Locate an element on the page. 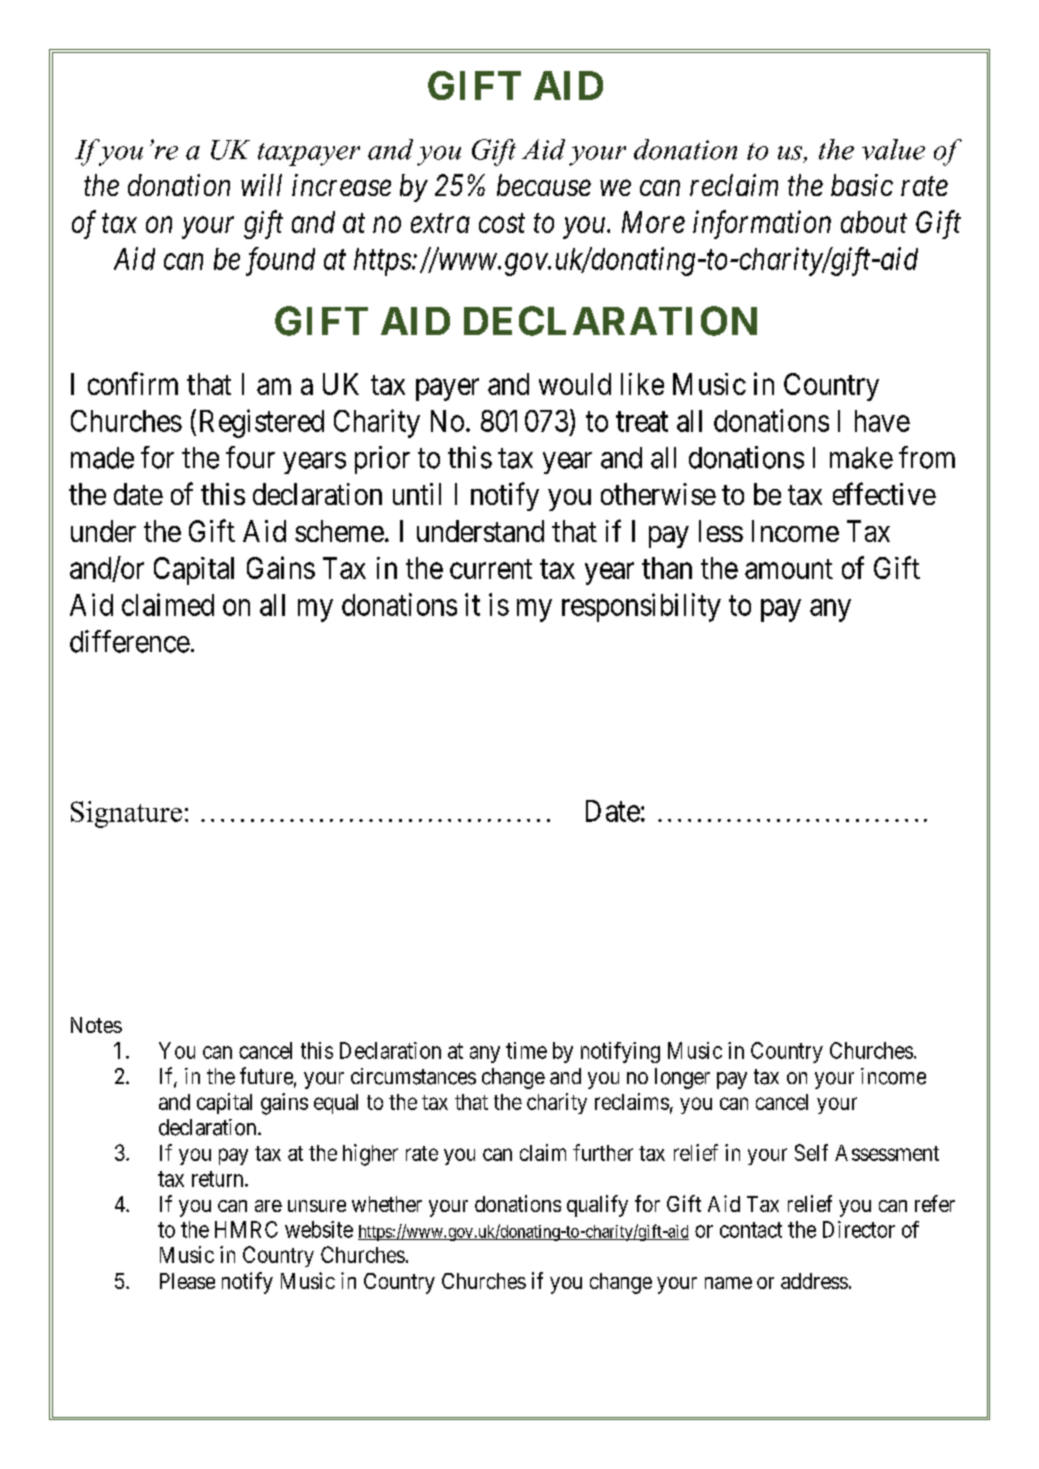  longer is located at coordinates (682, 1078).
